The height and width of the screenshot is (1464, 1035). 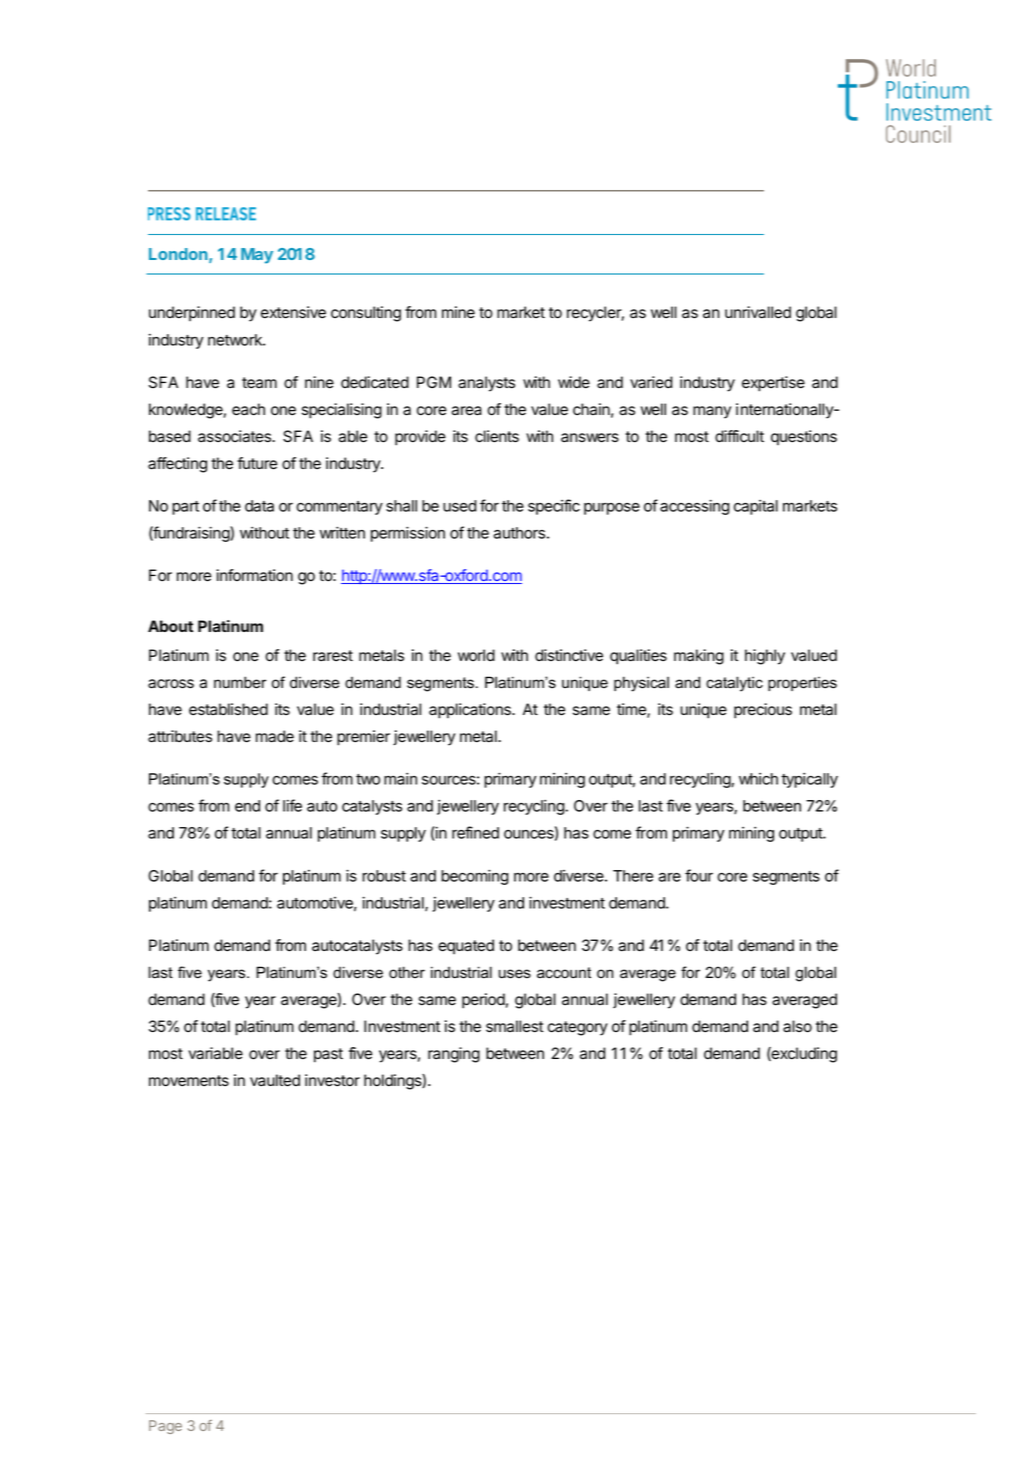 What do you see at coordinates (454, 1055) in the screenshot?
I see `ranging` at bounding box center [454, 1055].
